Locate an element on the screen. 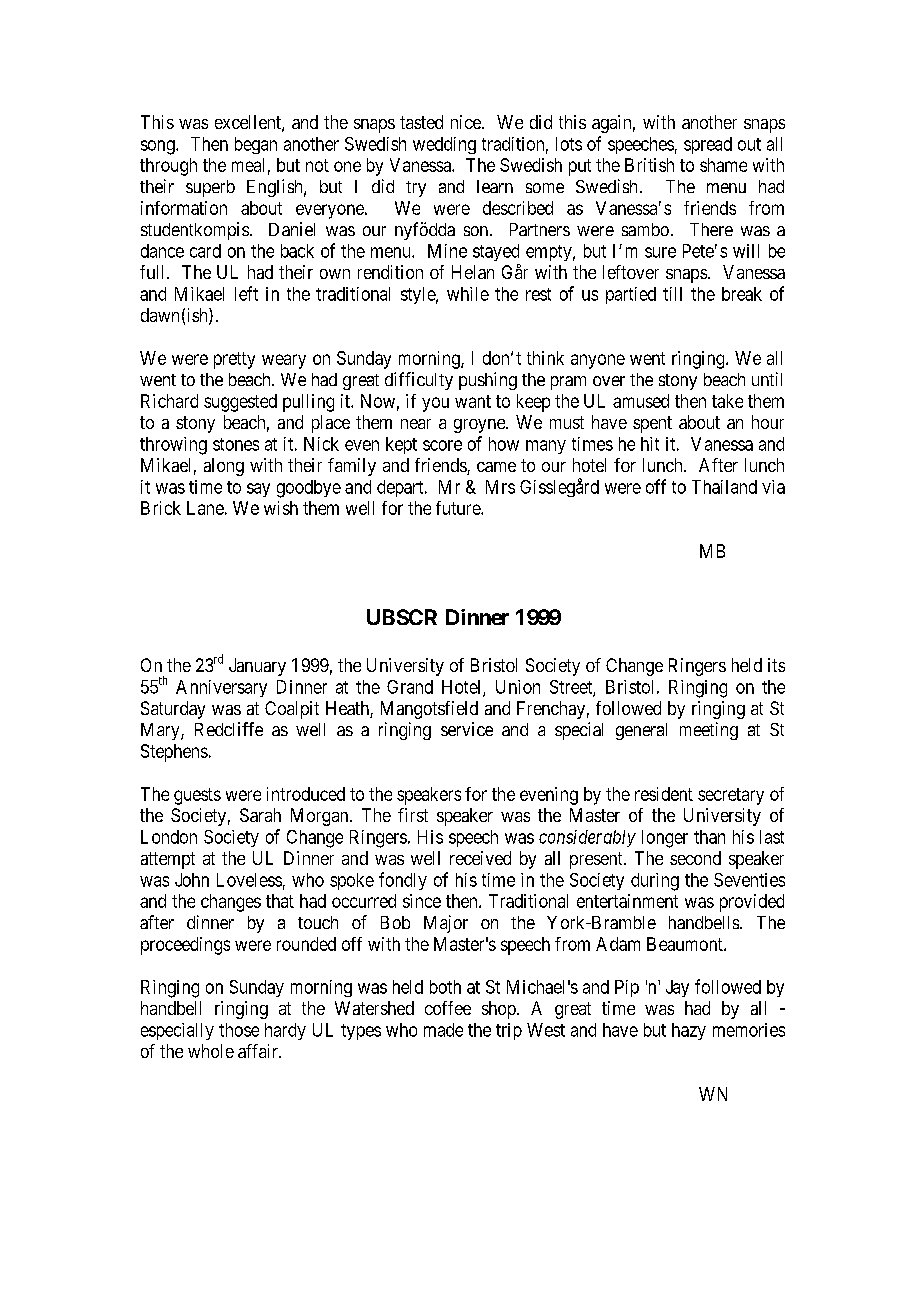  take is located at coordinates (727, 401).
